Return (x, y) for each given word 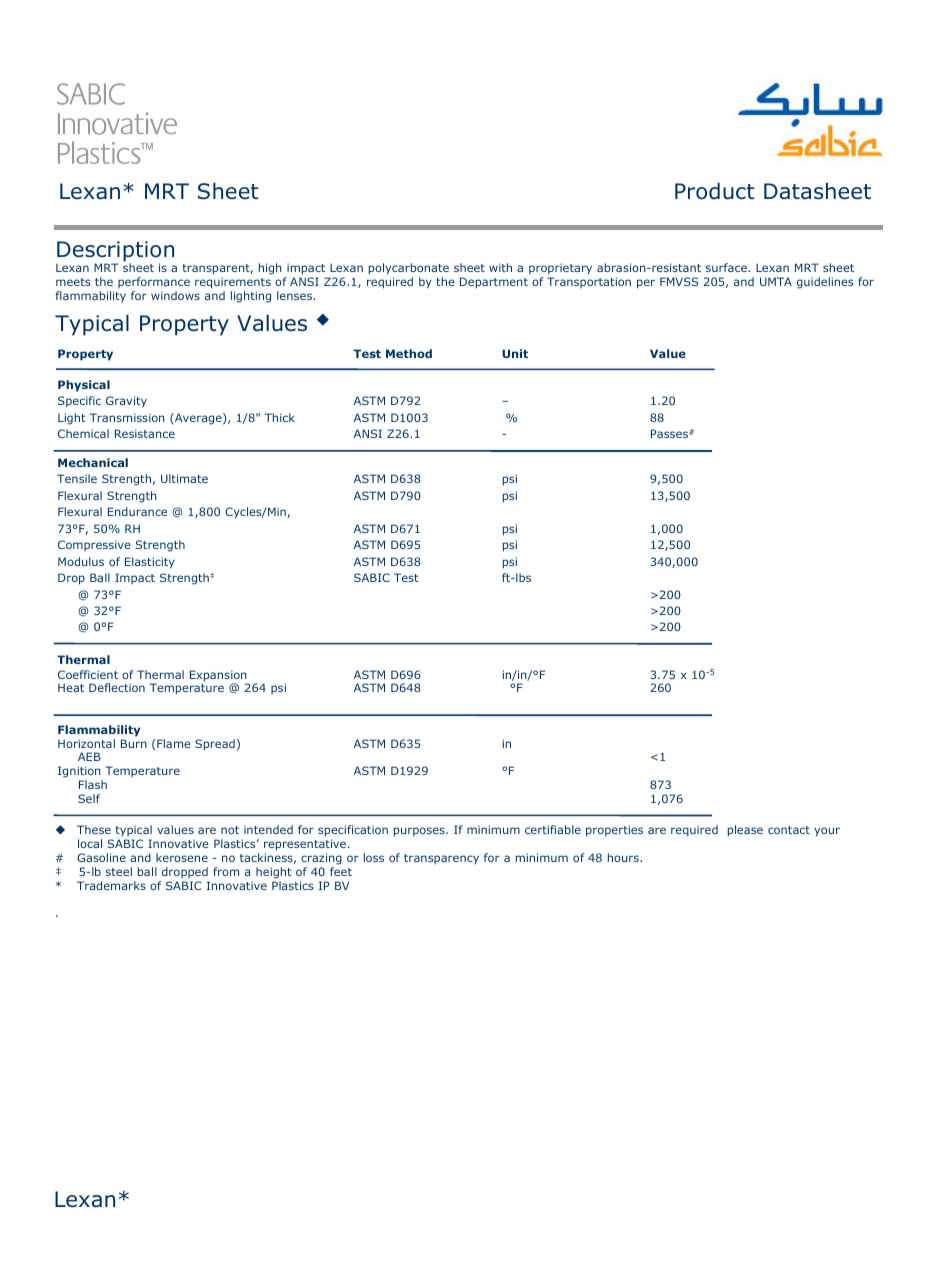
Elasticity (150, 563)
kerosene (182, 857)
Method (409, 353)
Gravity (126, 402)
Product (714, 191)
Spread (215, 745)
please (745, 831)
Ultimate (184, 478)
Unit (515, 353)
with (500, 267)
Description (115, 252)
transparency (441, 859)
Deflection (117, 687)
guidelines (825, 283)
